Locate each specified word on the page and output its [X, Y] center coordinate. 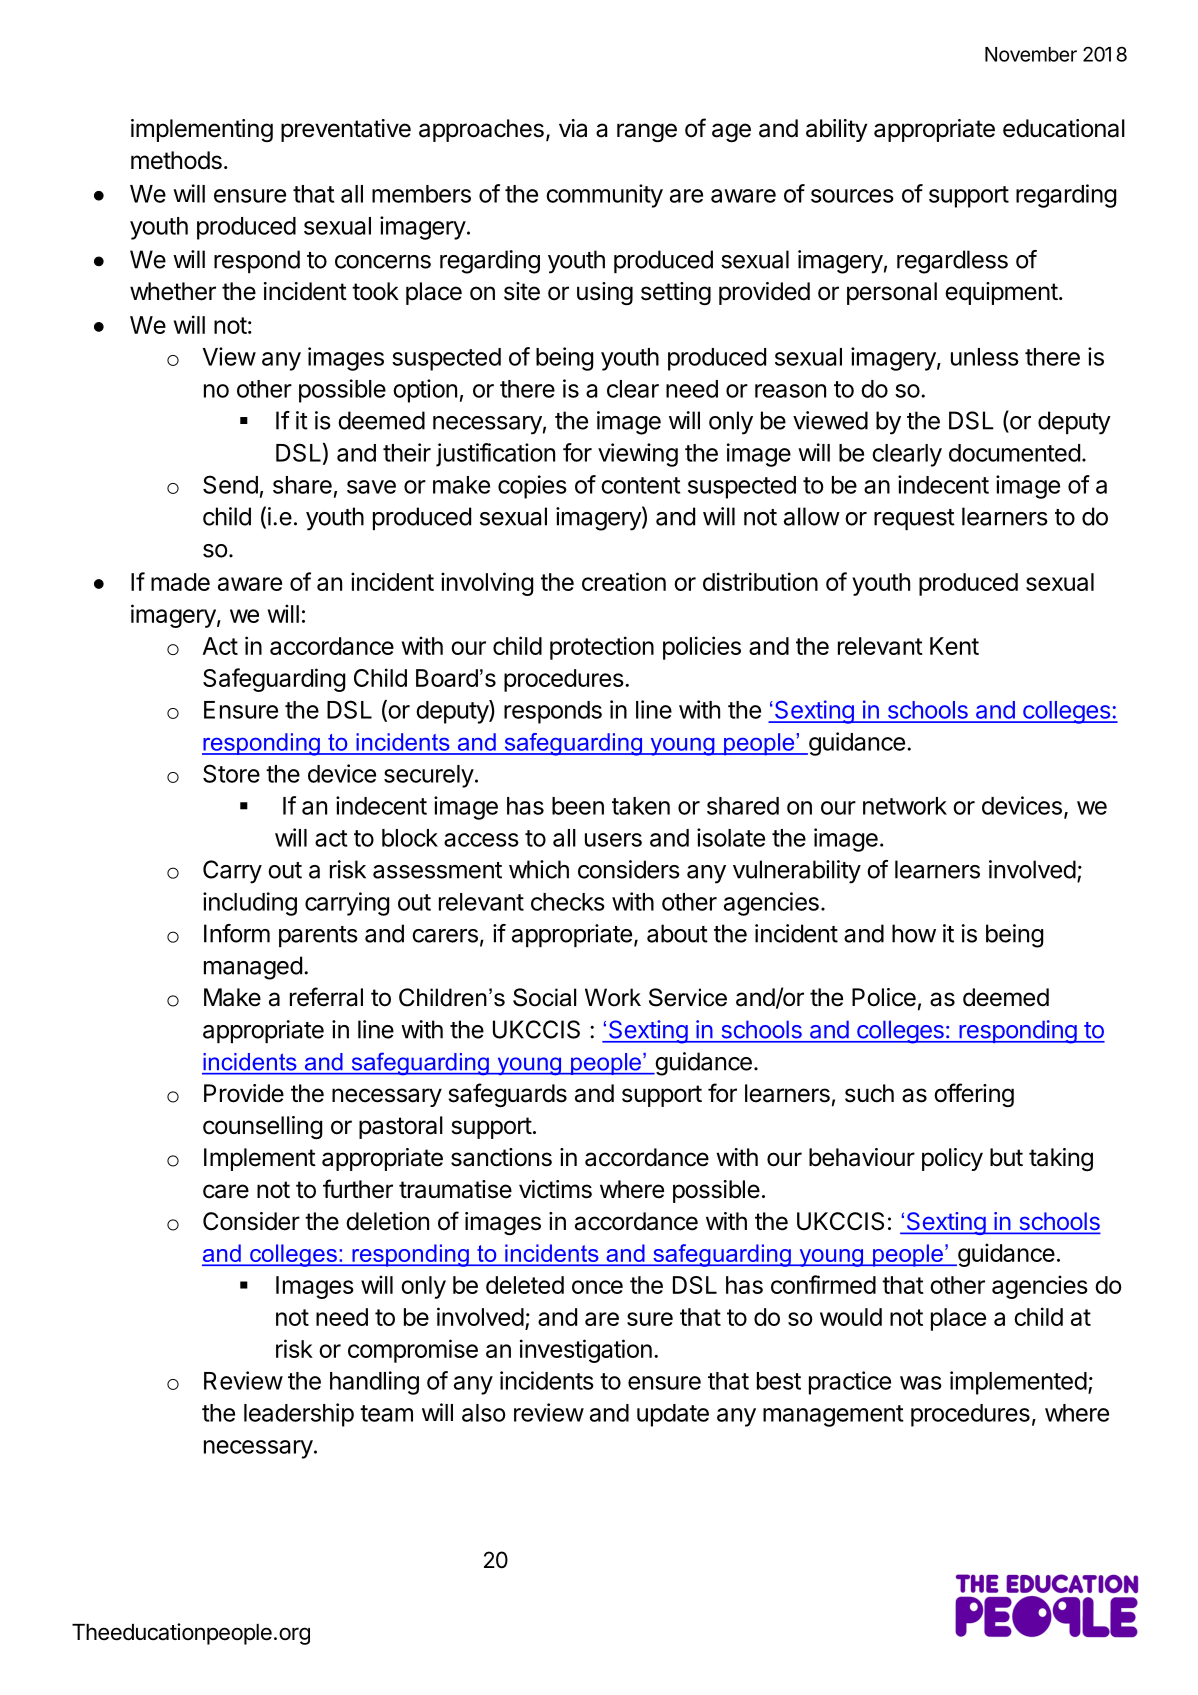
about [677, 933]
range [647, 132]
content [641, 485]
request [914, 519]
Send [230, 484]
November [1031, 54]
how [914, 933]
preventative [346, 130]
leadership [299, 1415]
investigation [586, 1351]
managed [253, 968]
